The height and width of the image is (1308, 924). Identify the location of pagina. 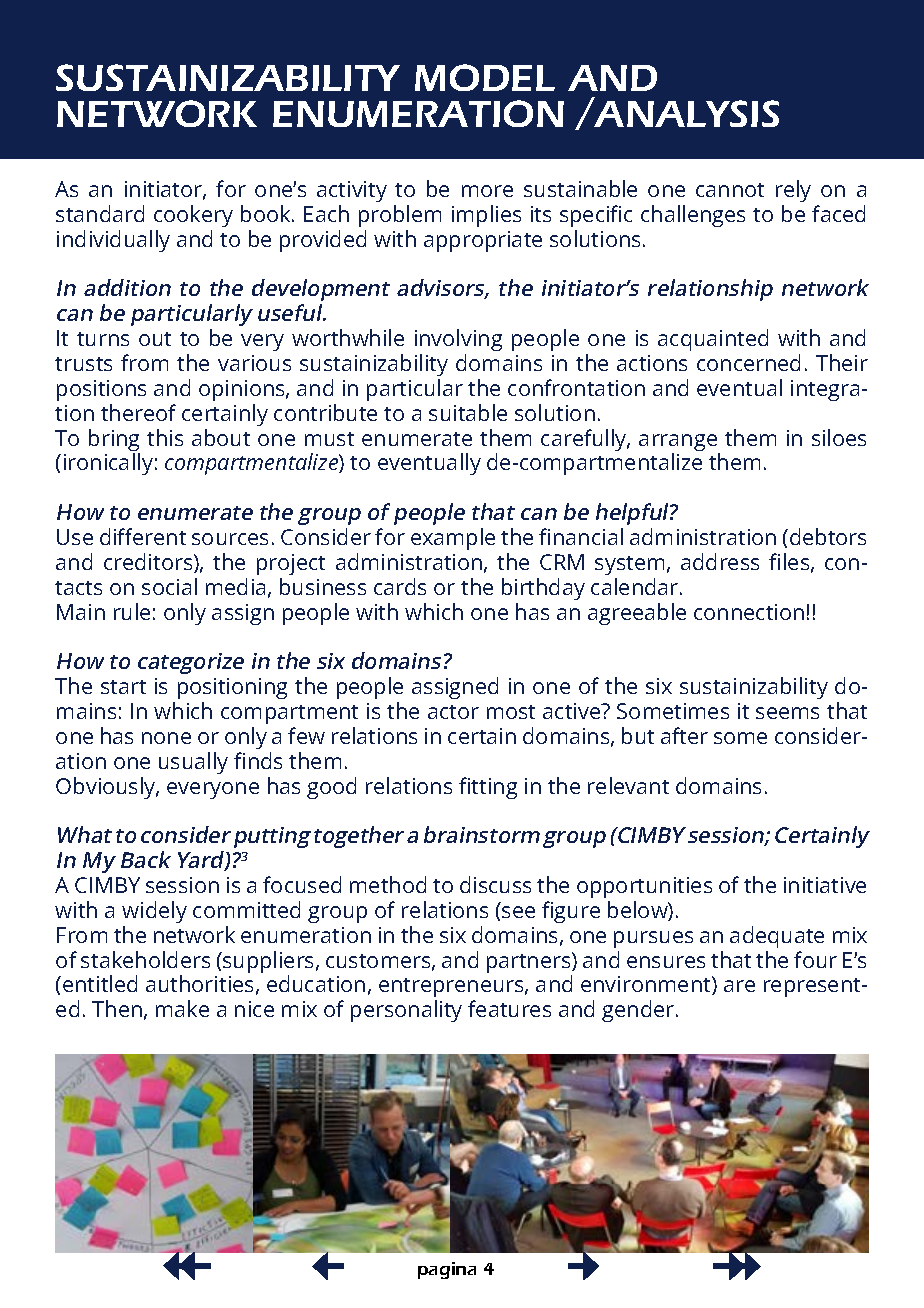
(447, 1270).
